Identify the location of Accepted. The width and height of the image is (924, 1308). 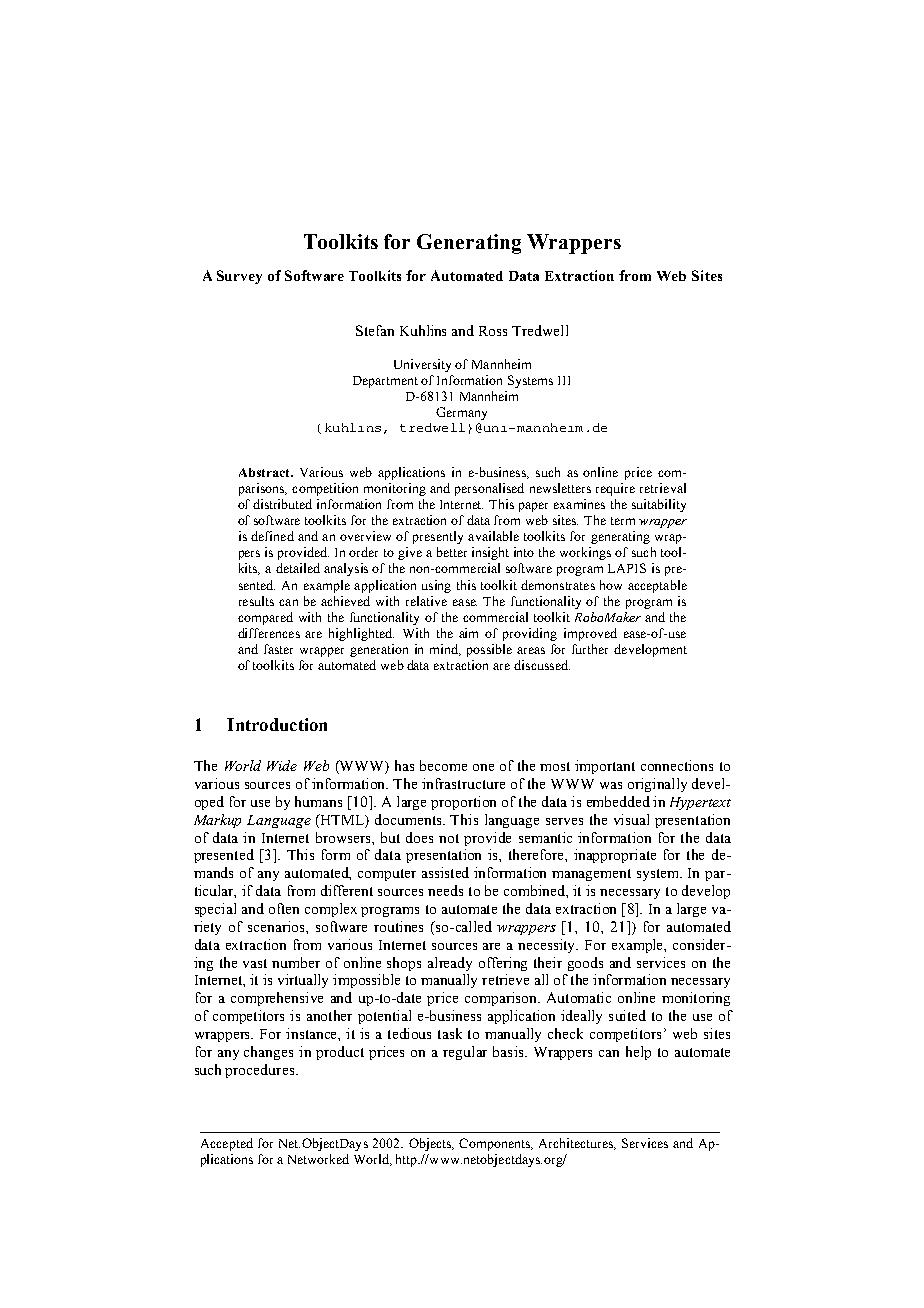
(227, 1144).
